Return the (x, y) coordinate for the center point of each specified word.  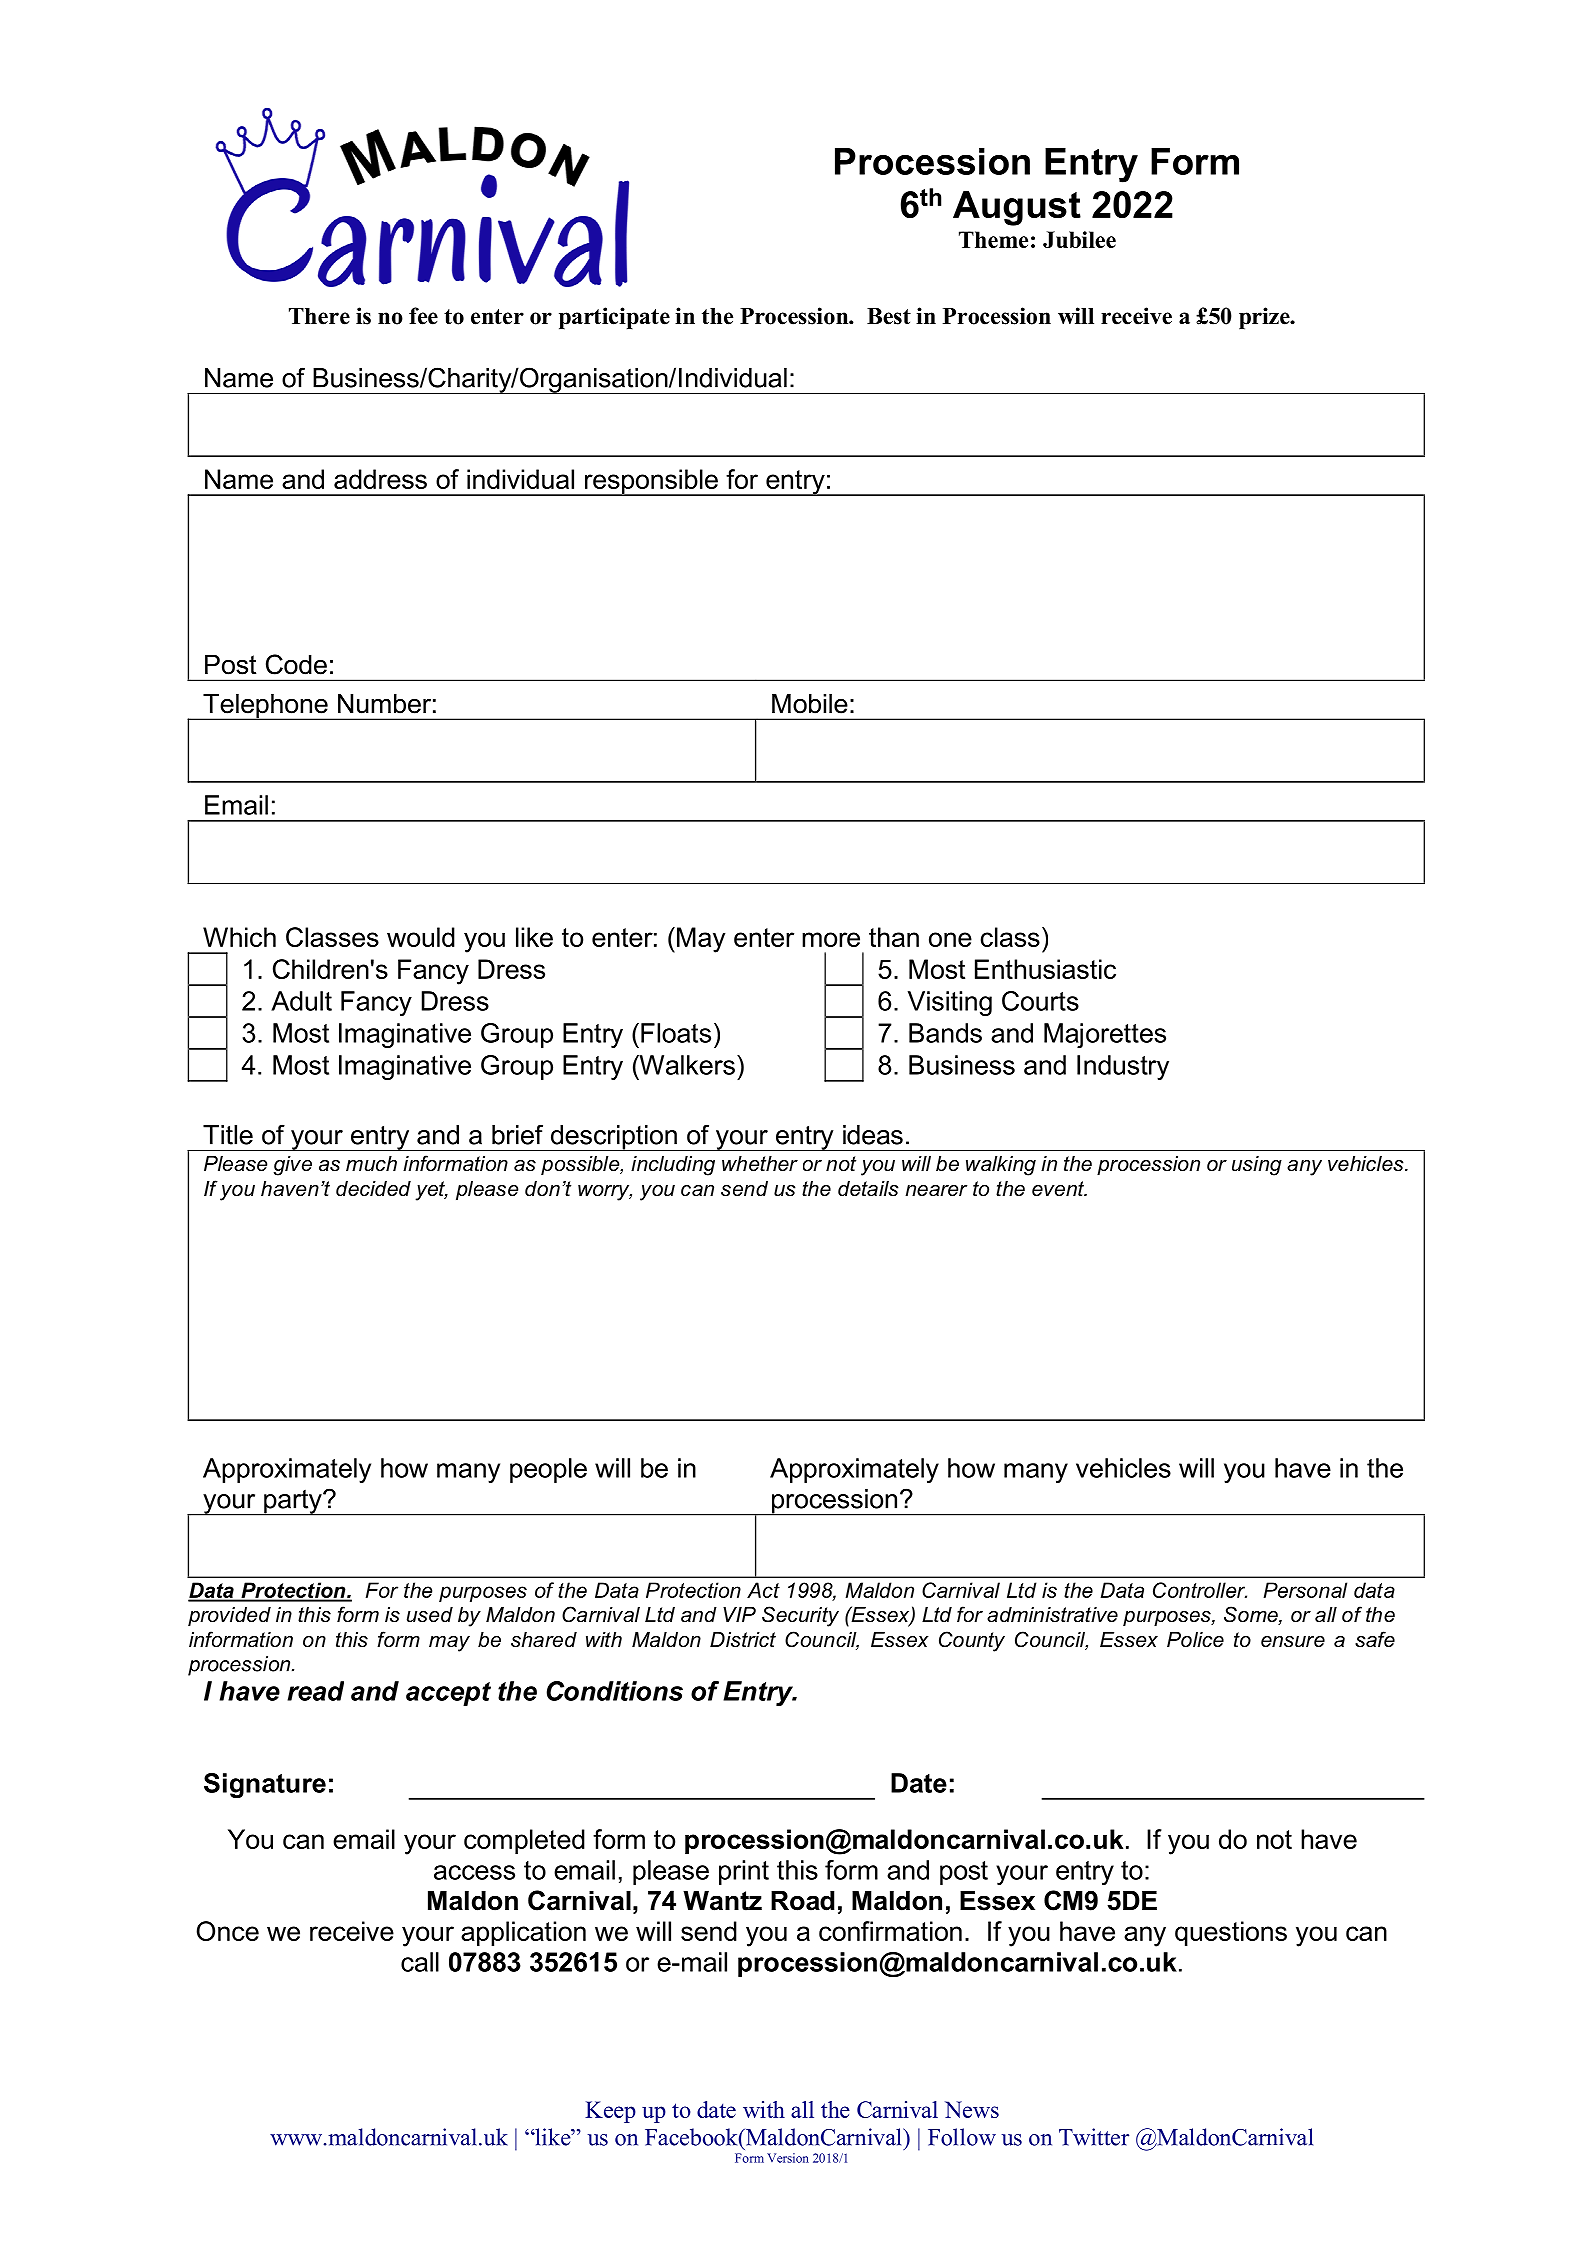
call (420, 1962)
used (430, 1615)
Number (384, 703)
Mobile (810, 703)
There (319, 316)
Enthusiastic (1045, 969)
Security (800, 1616)
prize (1265, 318)
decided (373, 1189)
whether (760, 1164)
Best (889, 316)
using (1257, 1166)
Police (1195, 1640)
